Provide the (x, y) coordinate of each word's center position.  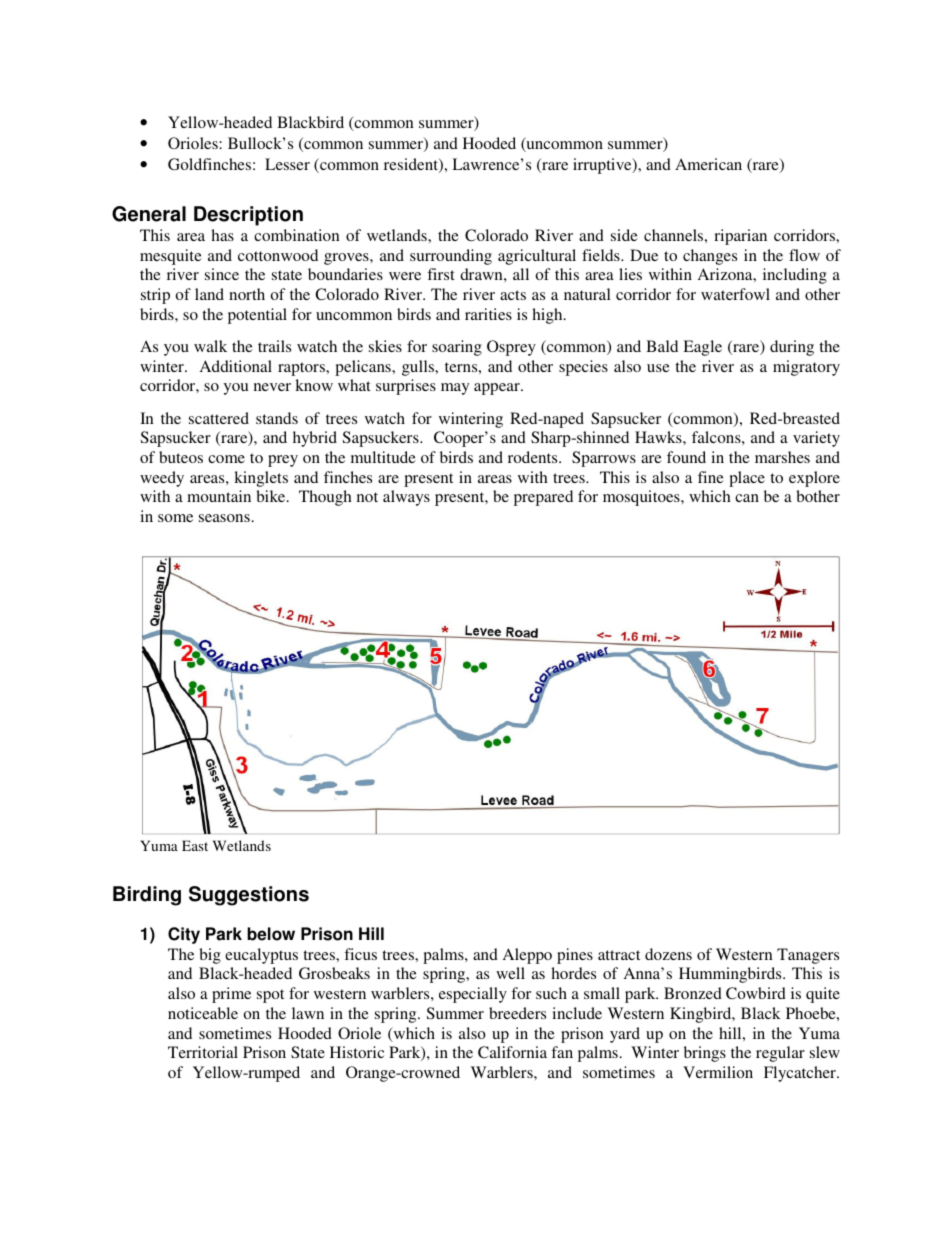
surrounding (451, 257)
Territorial (203, 1052)
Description (248, 216)
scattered (219, 418)
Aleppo (527, 956)
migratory (806, 368)
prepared (543, 498)
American (708, 164)
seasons (224, 518)
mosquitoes (642, 498)
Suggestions (249, 896)
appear (498, 389)
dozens (668, 954)
